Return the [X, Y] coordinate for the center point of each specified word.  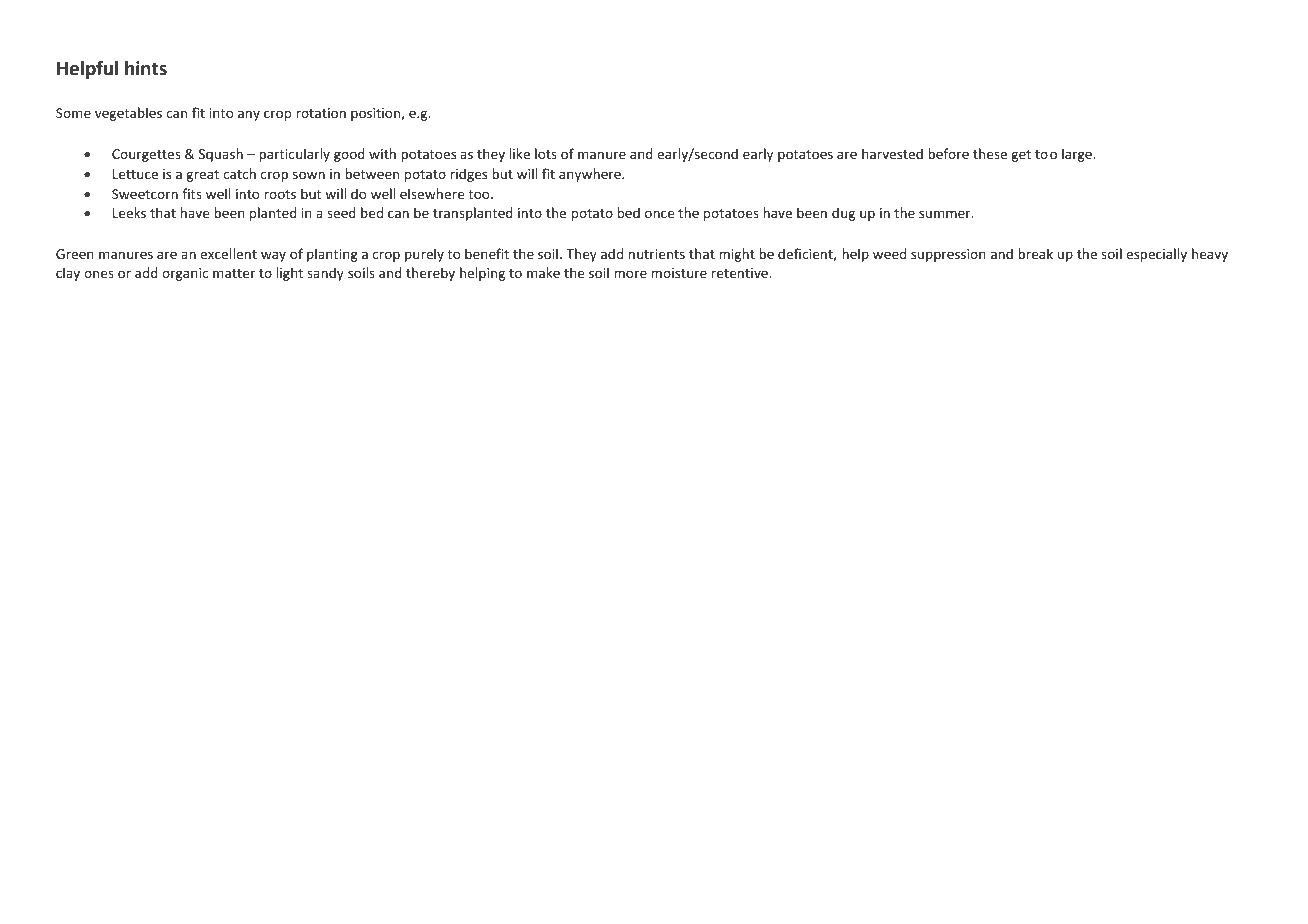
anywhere [591, 175]
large [1078, 155]
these [990, 153]
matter [234, 273]
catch [239, 173]
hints [146, 68]
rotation [321, 113]
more [630, 274]
